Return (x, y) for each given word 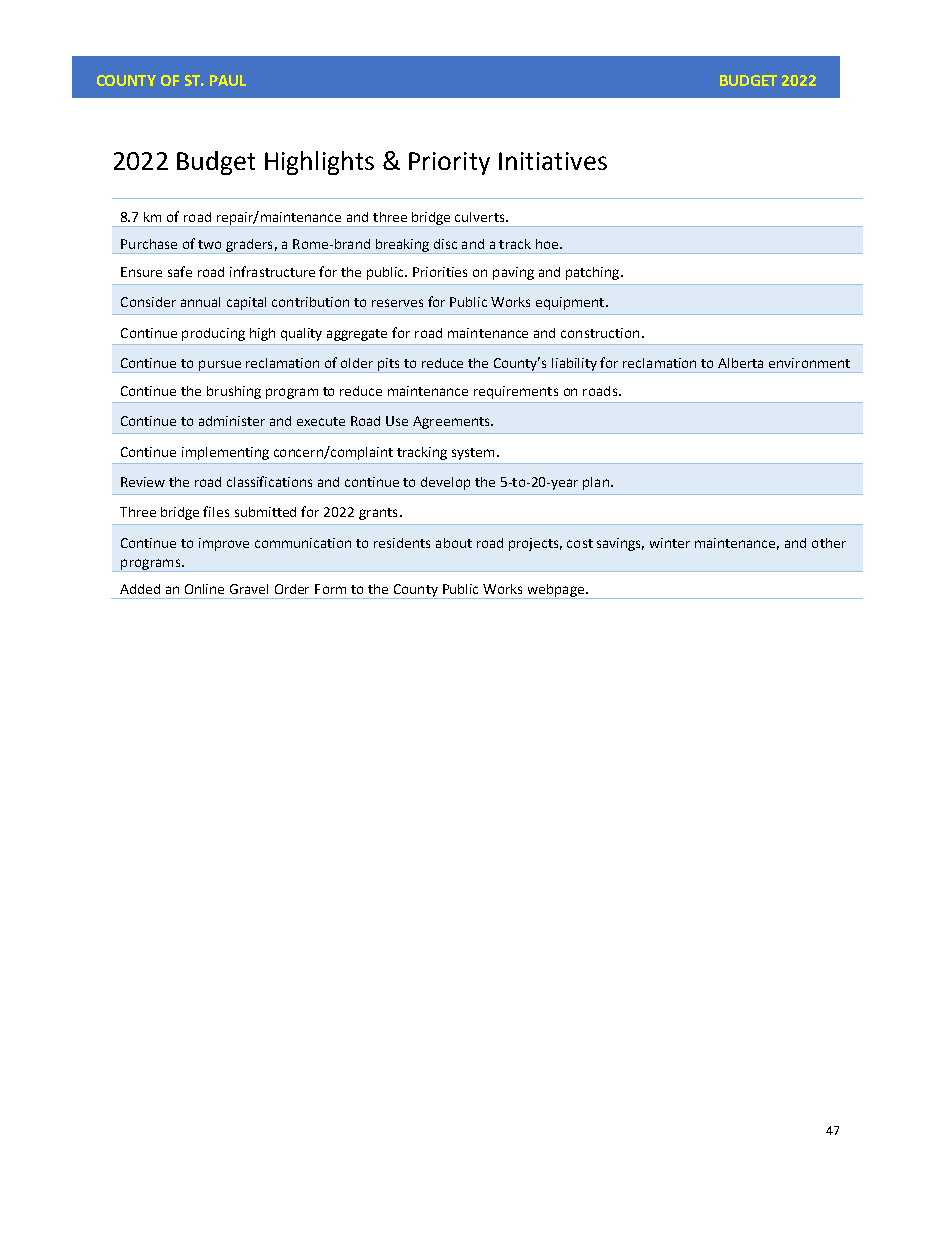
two (209, 244)
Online (204, 589)
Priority (449, 163)
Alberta (740, 363)
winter (670, 543)
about (454, 543)
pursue (220, 366)
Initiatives (553, 161)
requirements (516, 392)
